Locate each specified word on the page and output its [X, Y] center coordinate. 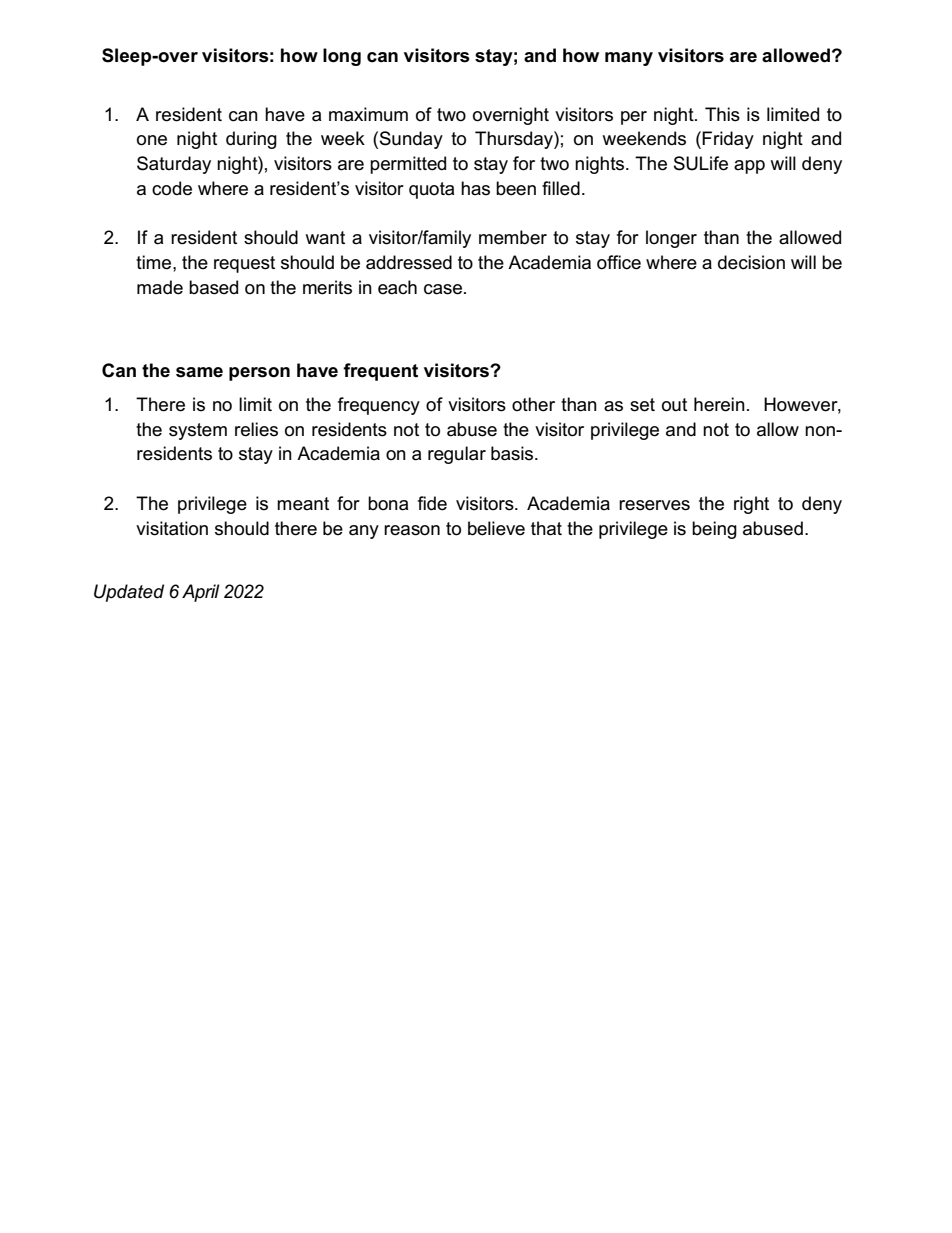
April [201, 593]
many [629, 59]
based [213, 287]
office [619, 262]
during [251, 140]
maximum [368, 114]
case [444, 289]
